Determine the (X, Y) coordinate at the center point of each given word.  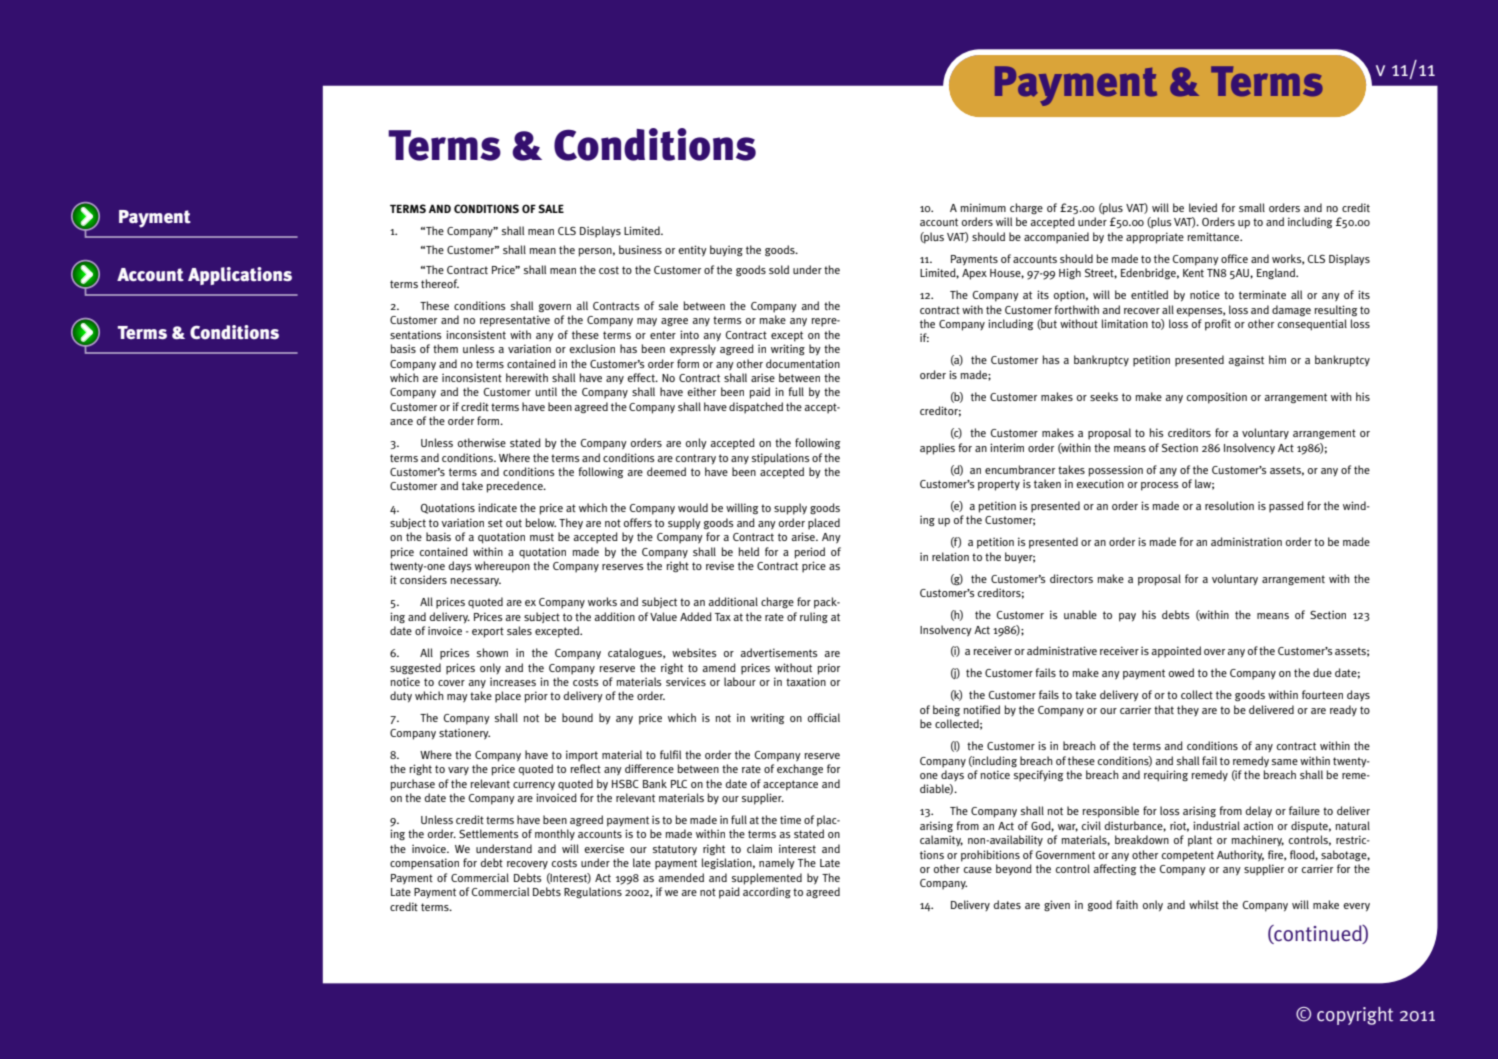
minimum (983, 207)
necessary (475, 582)
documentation (803, 363)
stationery (464, 734)
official (824, 717)
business (640, 249)
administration (1246, 541)
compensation (424, 864)
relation (950, 556)
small (1252, 207)
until (546, 391)
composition (1217, 398)
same (1285, 762)
